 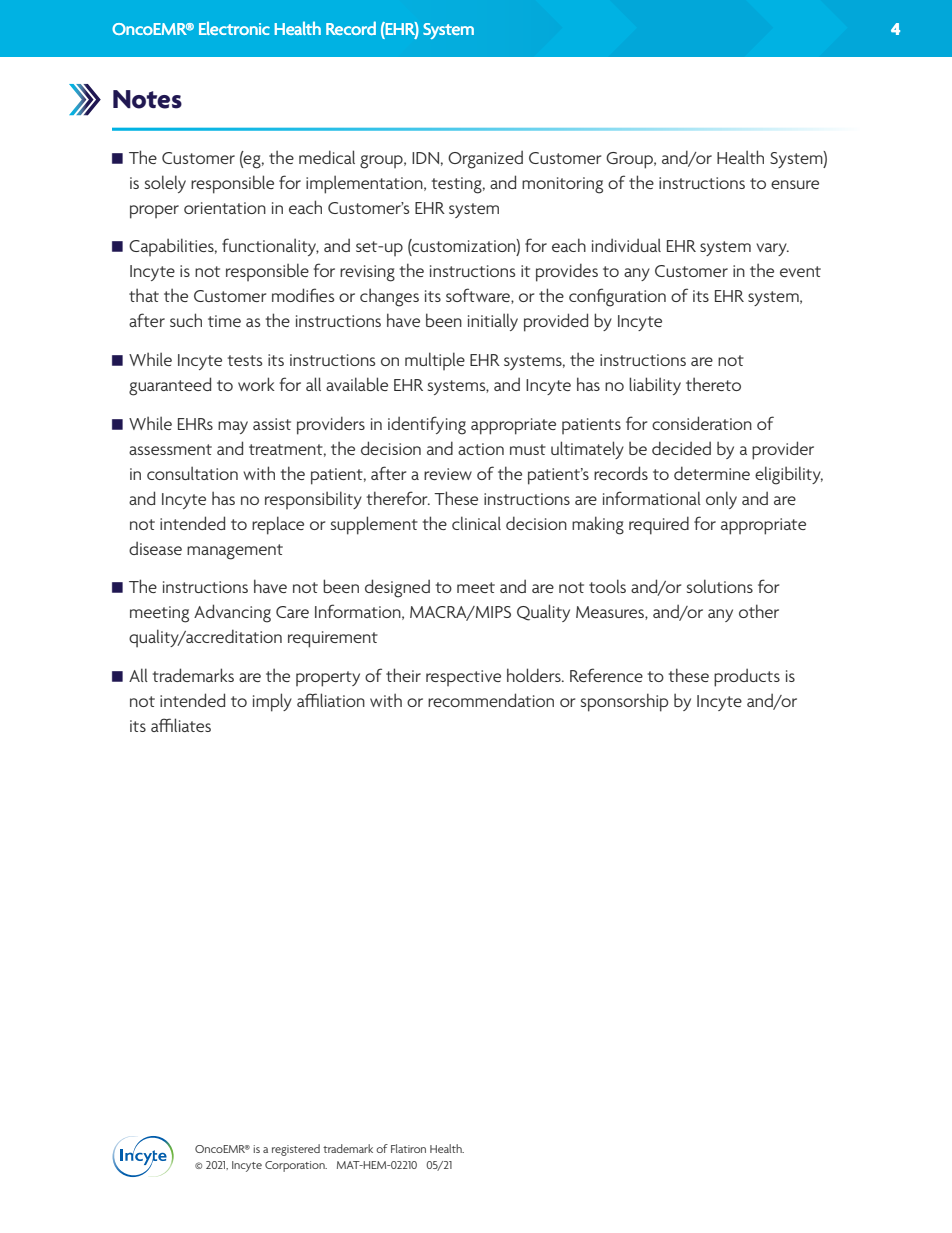 What do you see at coordinates (232, 613) in the page?
I see `Advancing` at bounding box center [232, 613].
